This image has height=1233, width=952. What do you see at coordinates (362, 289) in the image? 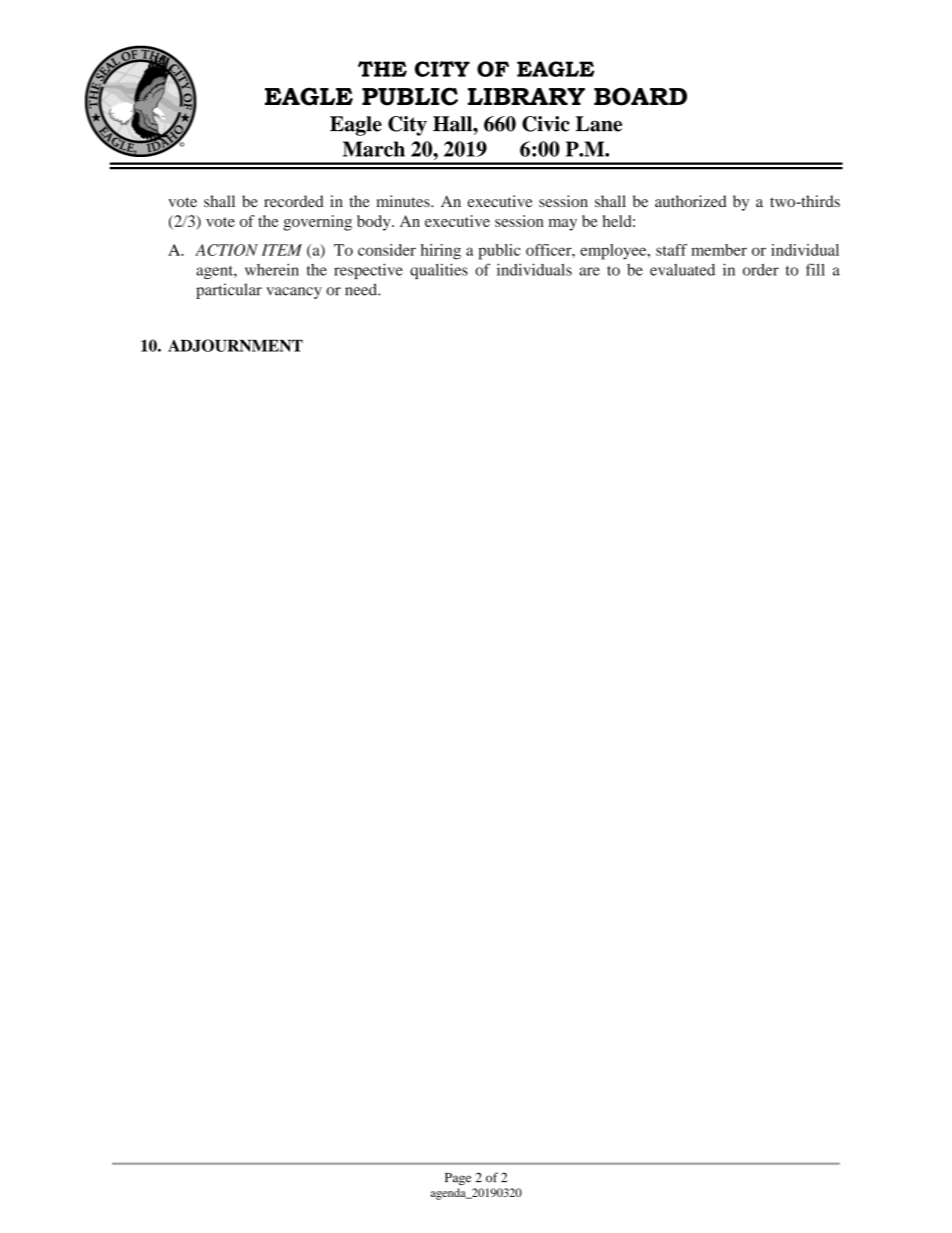
I see `need` at bounding box center [362, 289].
